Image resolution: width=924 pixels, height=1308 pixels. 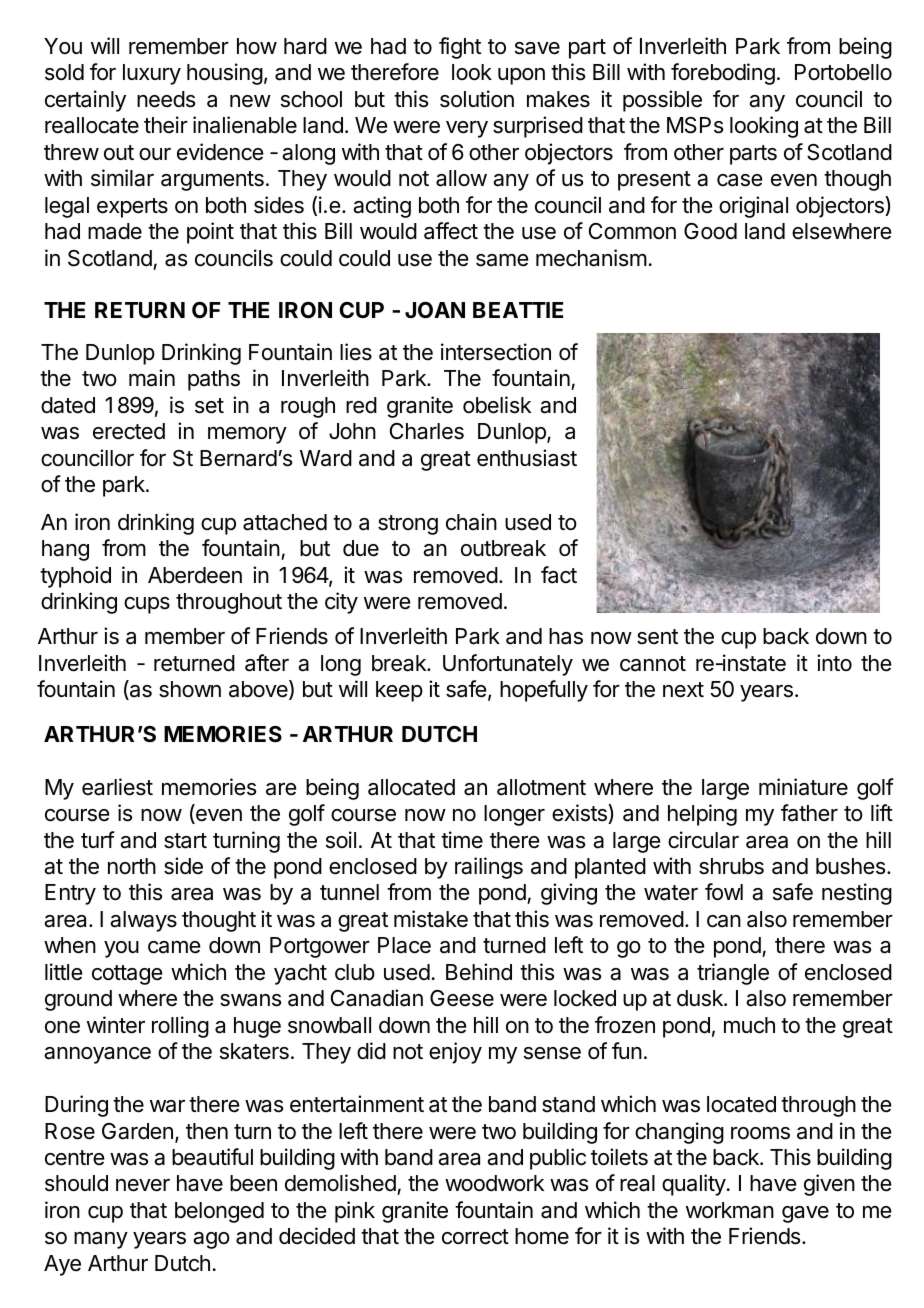 I want to click on ago, so click(x=211, y=1240).
